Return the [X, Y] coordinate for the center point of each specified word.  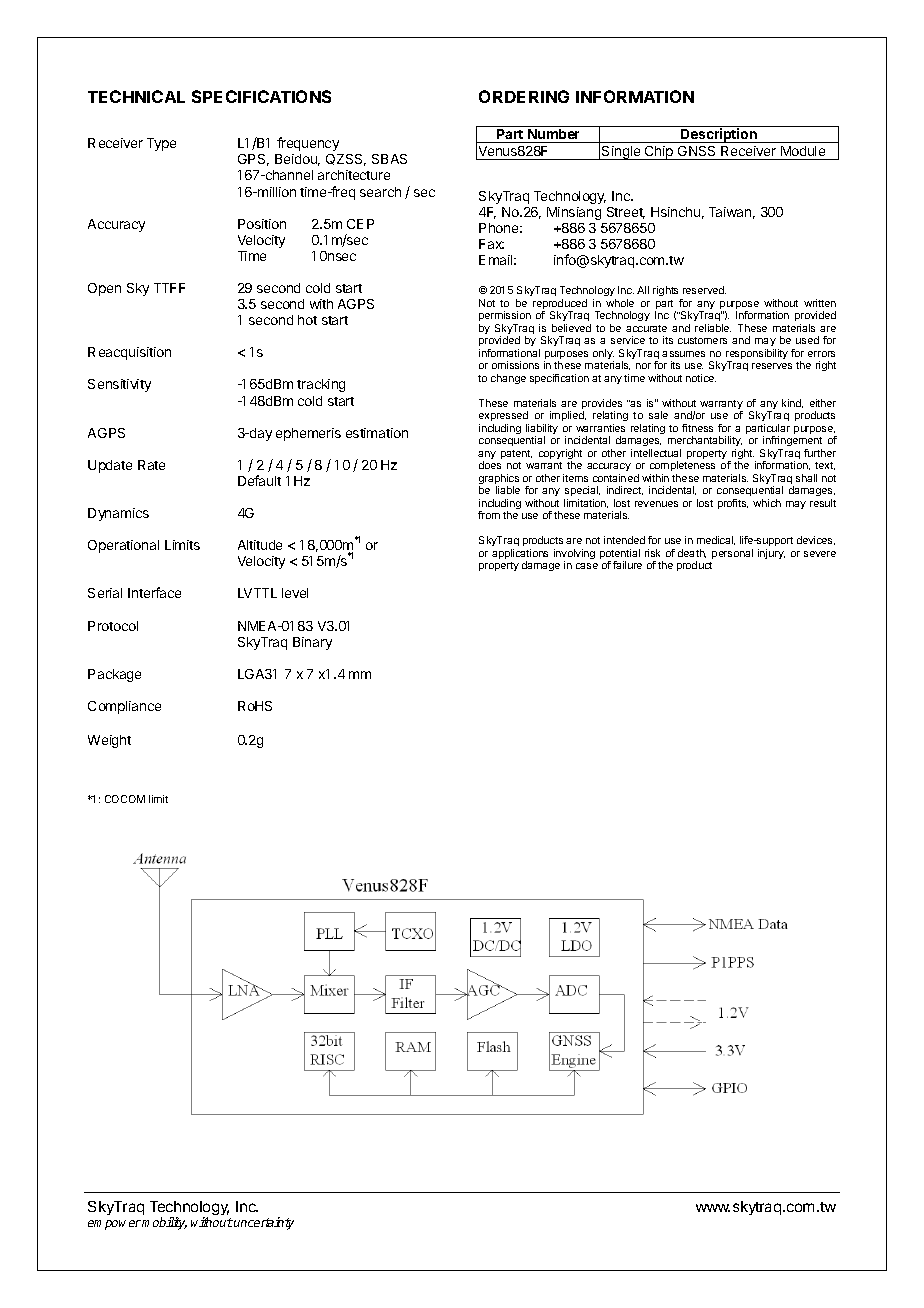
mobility [164, 1223]
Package [114, 675]
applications [520, 555]
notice [701, 378]
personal [732, 554]
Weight [109, 741]
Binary [312, 643]
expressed [503, 416]
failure [627, 565]
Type [161, 144]
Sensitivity [119, 385]
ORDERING [524, 96]
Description [719, 134]
